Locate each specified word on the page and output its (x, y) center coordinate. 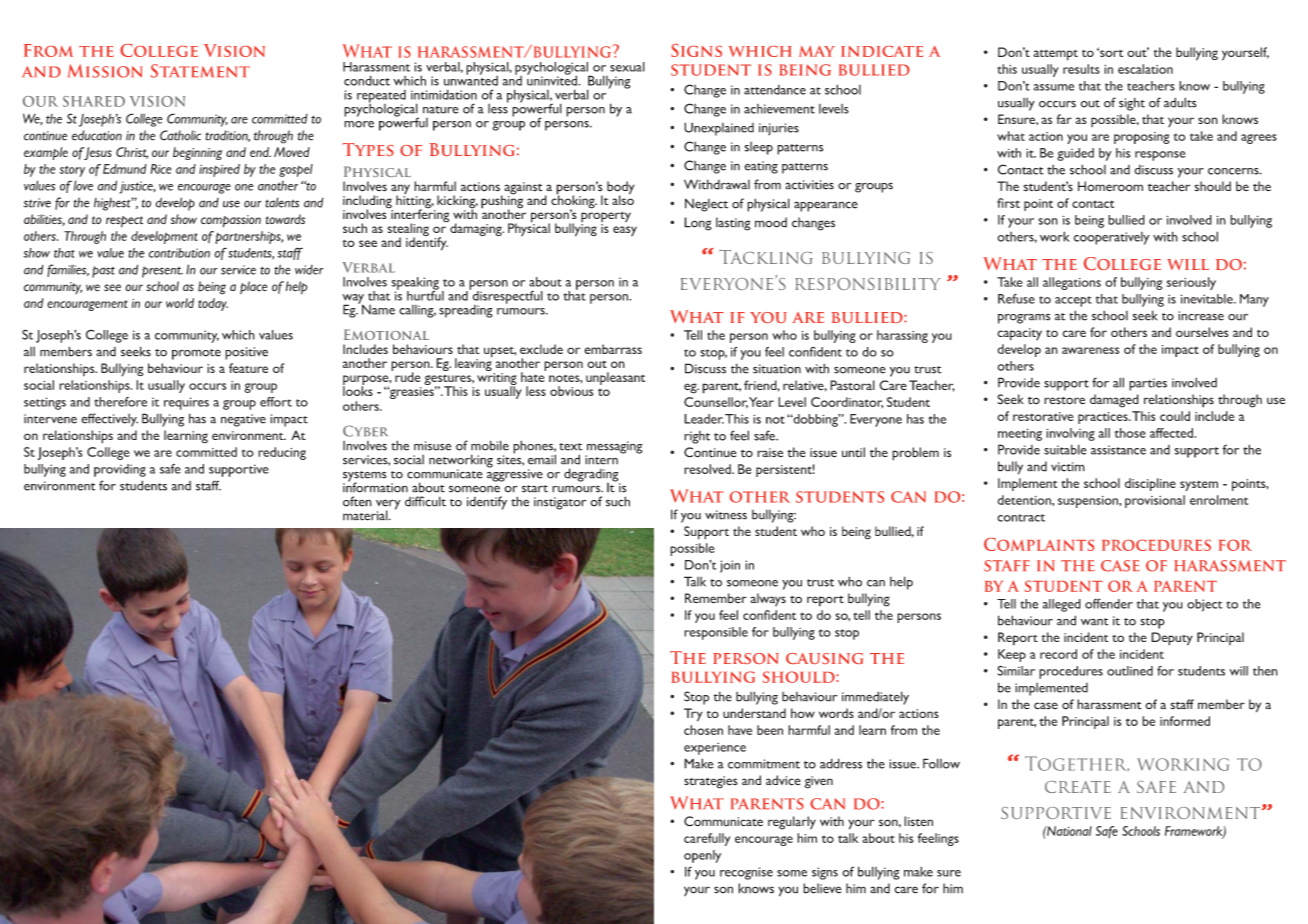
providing (120, 470)
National (1068, 831)
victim (1068, 467)
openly (702, 856)
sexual (627, 67)
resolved (708, 469)
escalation (1145, 69)
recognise (746, 873)
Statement (200, 71)
